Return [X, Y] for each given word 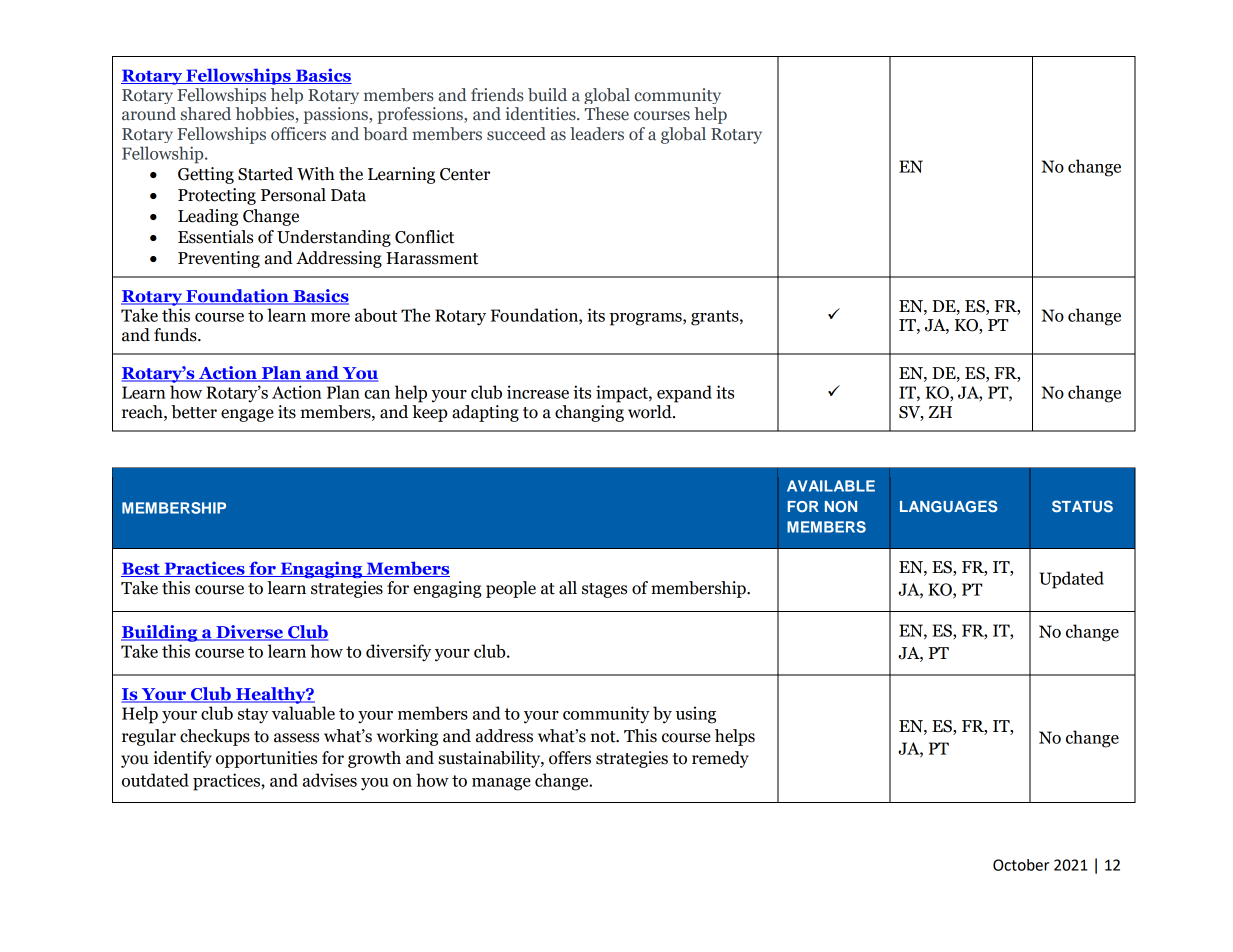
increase [538, 392]
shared [206, 114]
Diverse [249, 633]
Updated [1071, 580]
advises [330, 780]
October [1021, 865]
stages [604, 590]
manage [501, 784]
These [607, 114]
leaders [597, 134]
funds [176, 335]
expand [684, 394]
